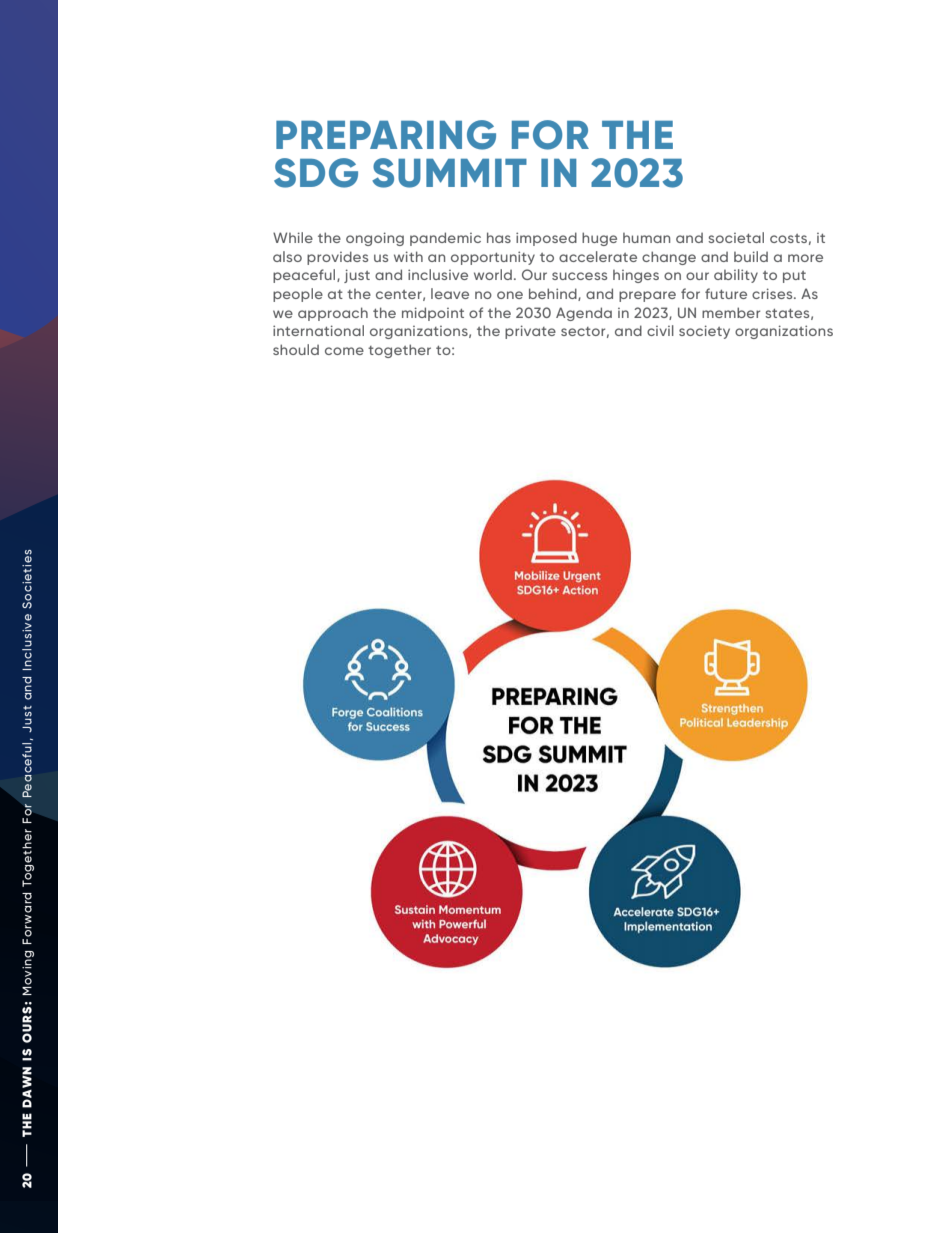 This document has width=952, height=1233. Describe the element at coordinates (726, 293) in the document. I see `future` at that location.
